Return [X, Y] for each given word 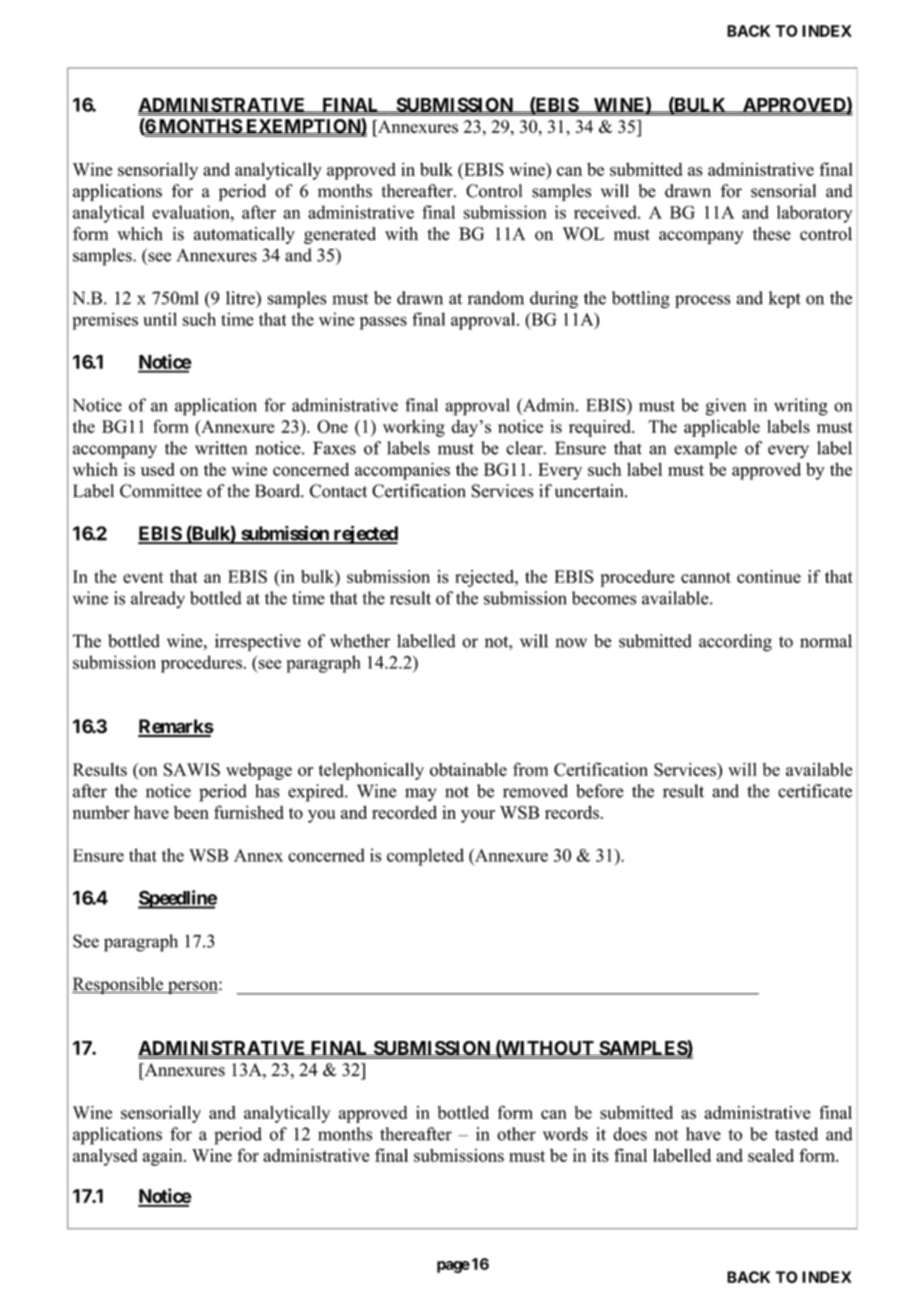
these [772, 234]
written [221, 448]
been [191, 812]
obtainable [468, 769]
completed [425, 857]
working [414, 428]
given [725, 407]
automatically [244, 235]
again [164, 1157]
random [496, 298]
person [193, 987]
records [573, 812]
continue [769, 576]
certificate [815, 791]
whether [360, 641]
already [158, 600]
